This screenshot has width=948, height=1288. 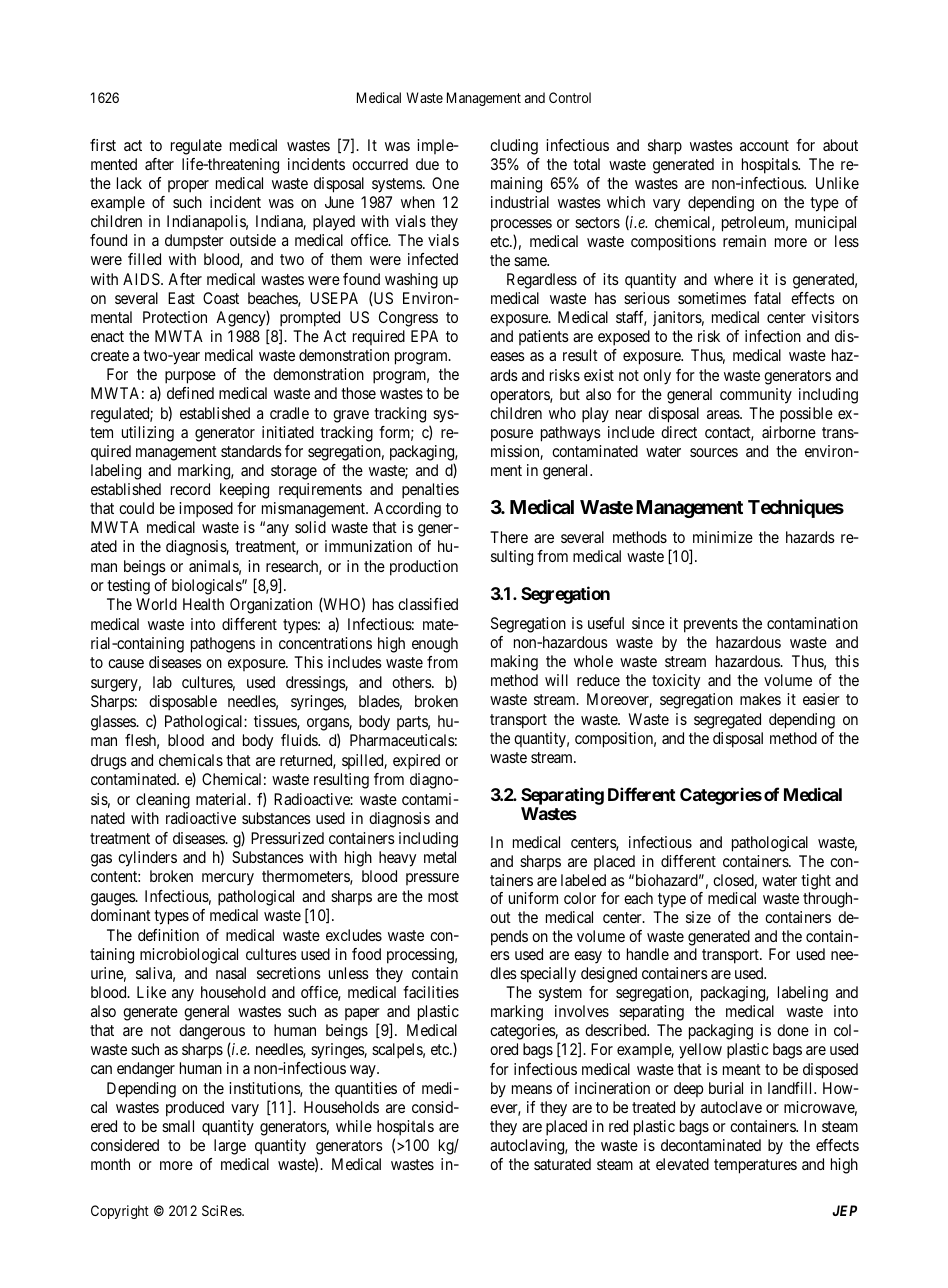 I want to click on account, so click(x=764, y=145).
